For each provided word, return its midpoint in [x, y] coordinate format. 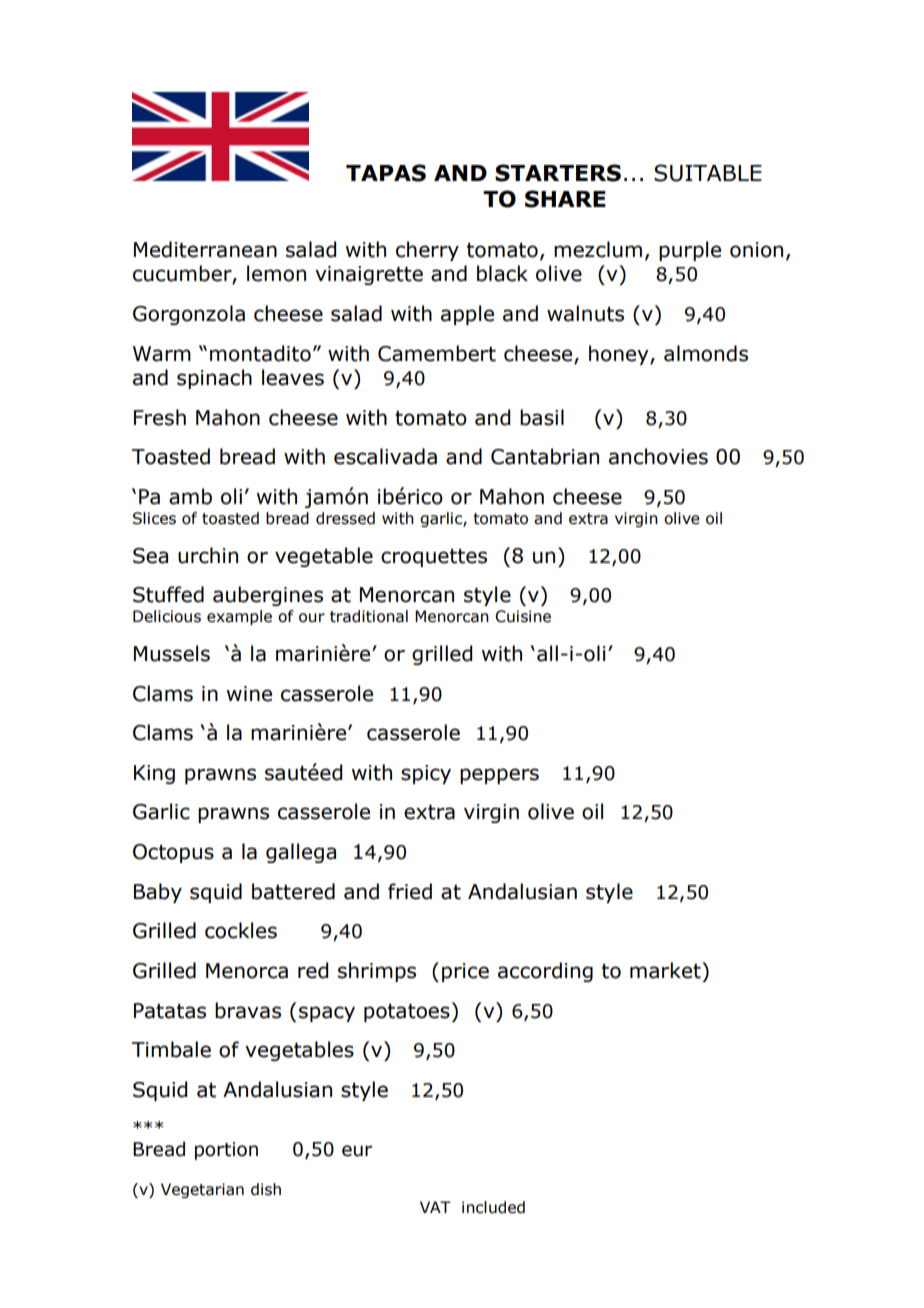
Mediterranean [205, 249]
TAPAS [386, 173]
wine [249, 694]
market [666, 970]
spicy [426, 774]
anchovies [658, 456]
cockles [241, 930]
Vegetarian [202, 1190]
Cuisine [523, 616]
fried [410, 891]
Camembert [437, 353]
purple [690, 251]
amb [190, 496]
